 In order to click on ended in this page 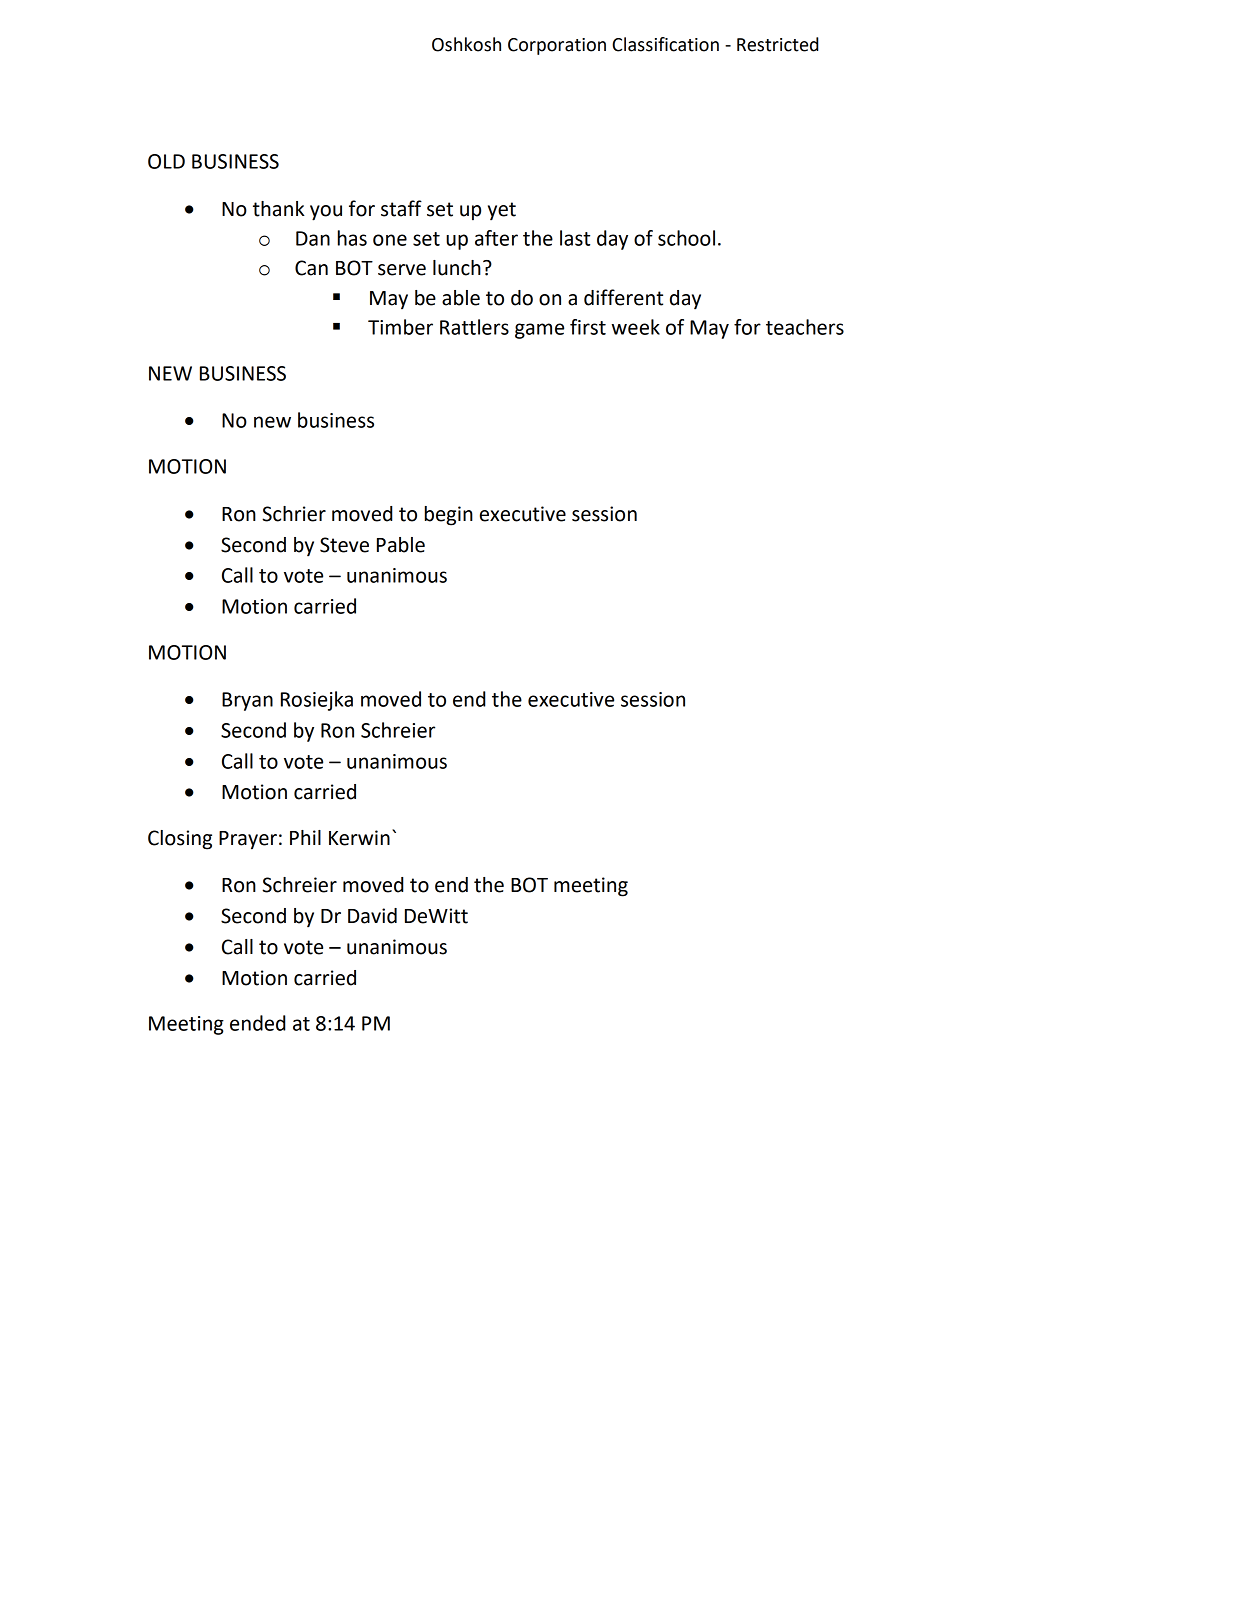, I will do `click(257, 1023)`.
